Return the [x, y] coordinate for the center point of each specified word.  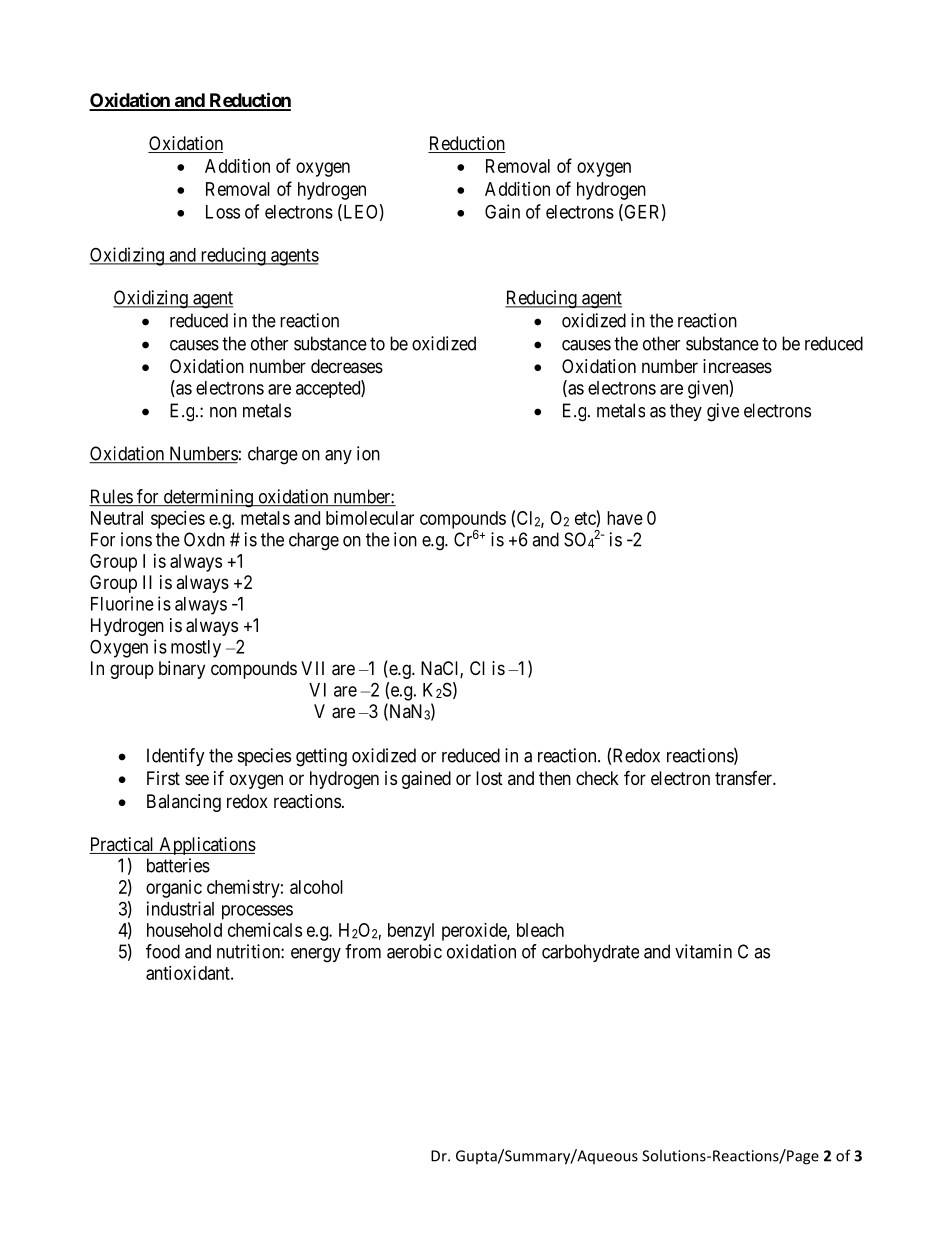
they [686, 412]
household [184, 930]
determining [208, 498]
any [338, 457]
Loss [223, 212]
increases [737, 366]
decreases [347, 366]
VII [312, 668]
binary [182, 670]
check [597, 778]
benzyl [411, 932]
